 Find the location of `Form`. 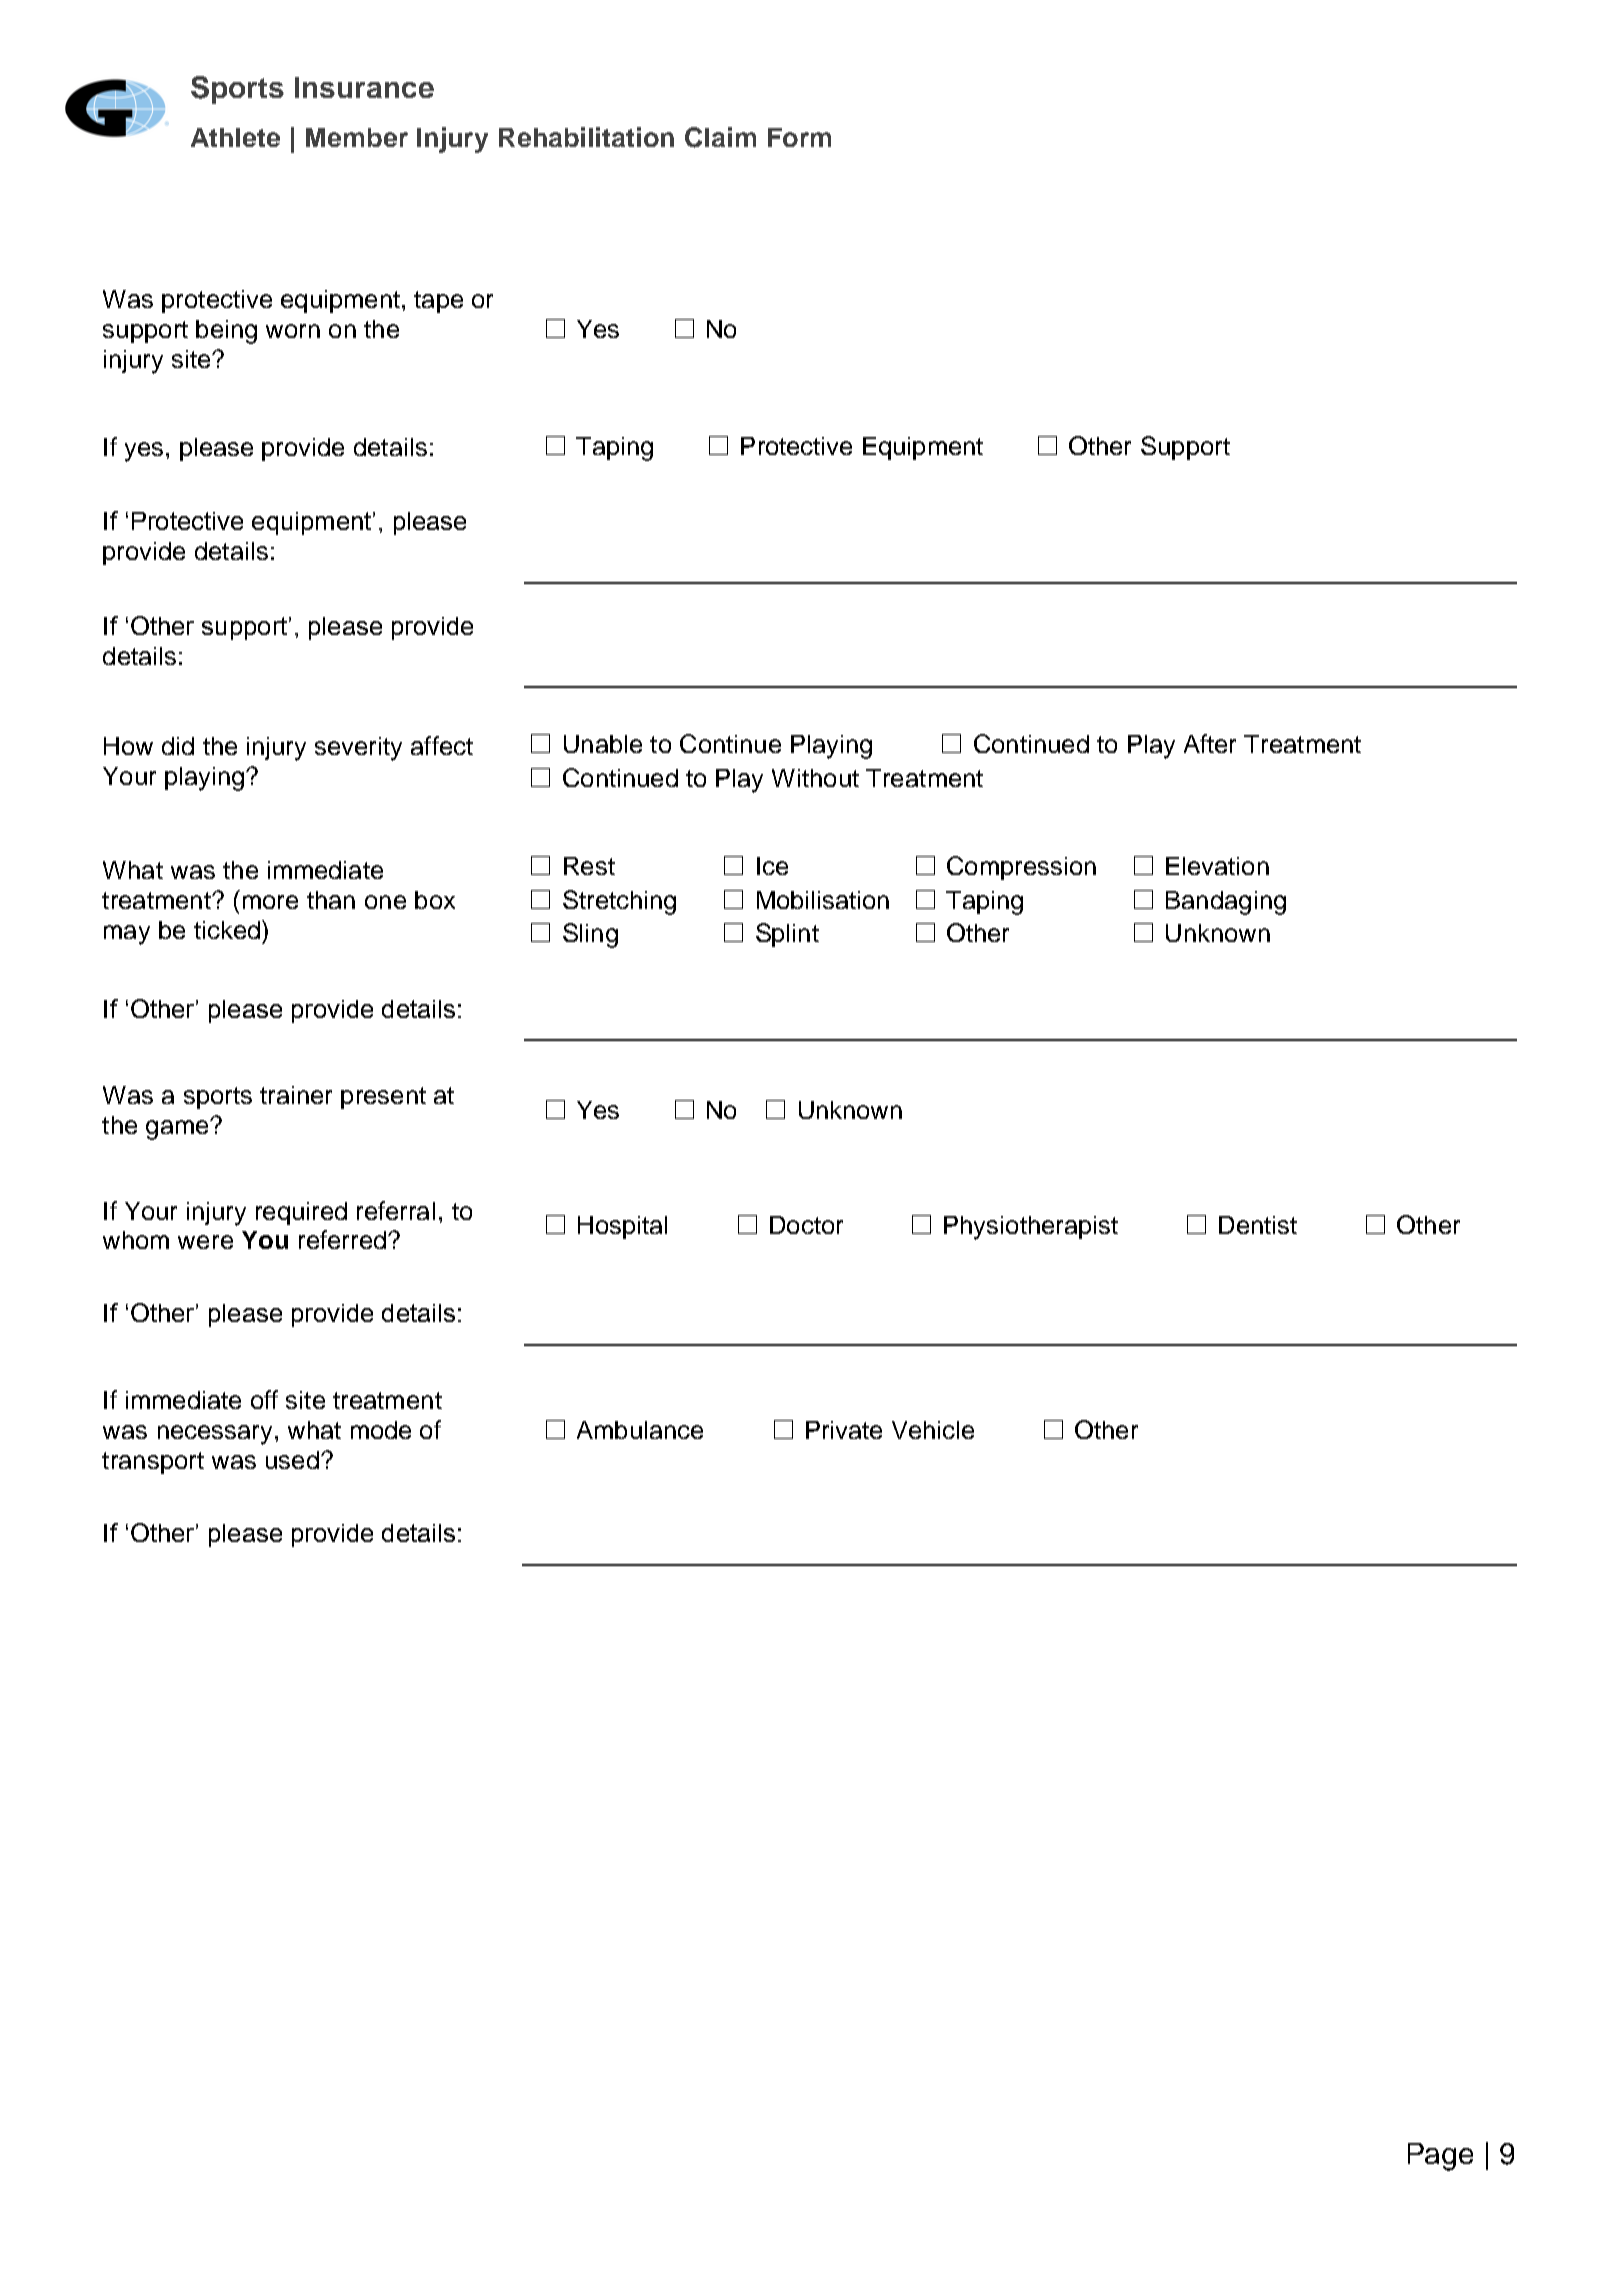

Form is located at coordinates (799, 137).
